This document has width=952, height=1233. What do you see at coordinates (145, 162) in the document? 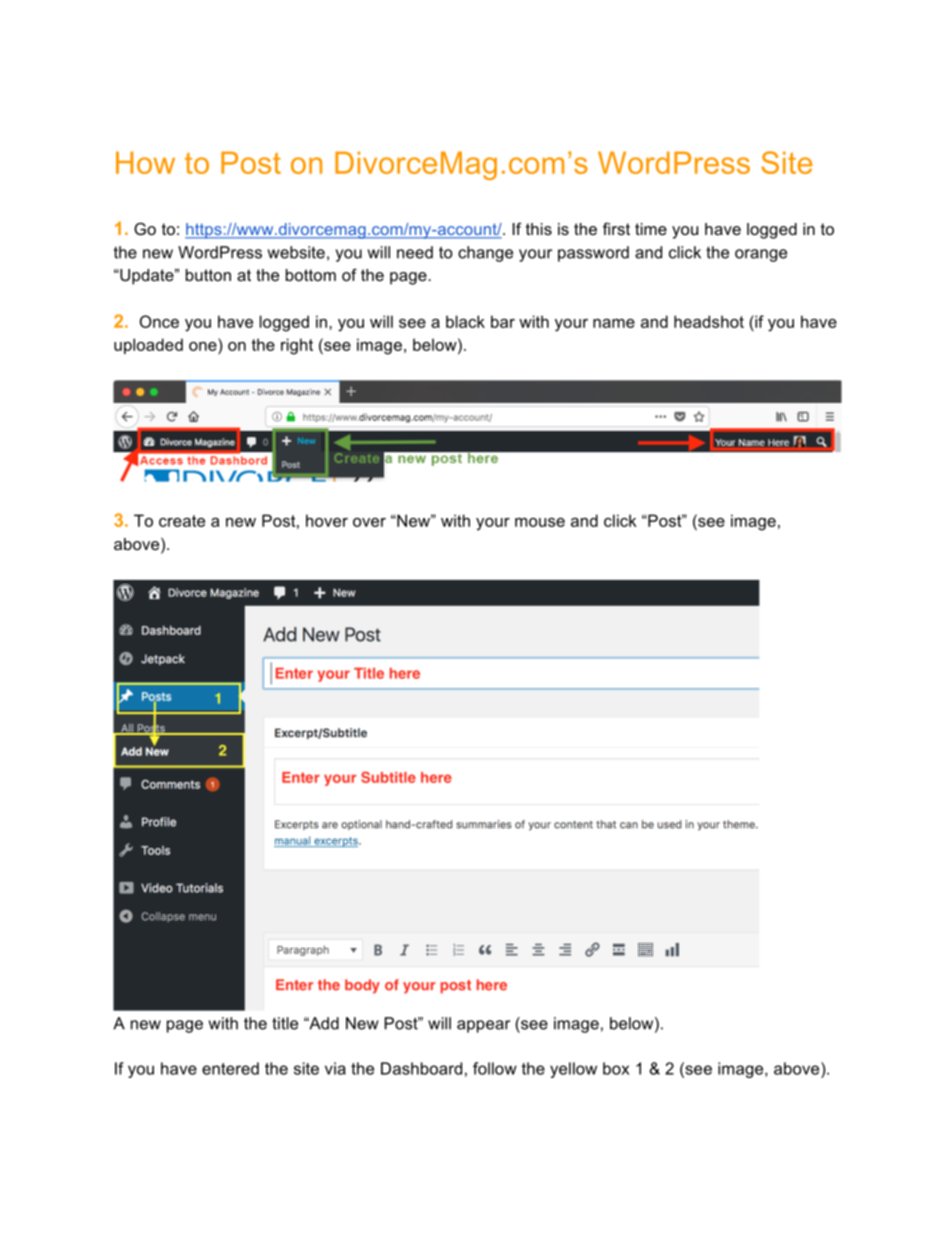
I see `How` at bounding box center [145, 162].
